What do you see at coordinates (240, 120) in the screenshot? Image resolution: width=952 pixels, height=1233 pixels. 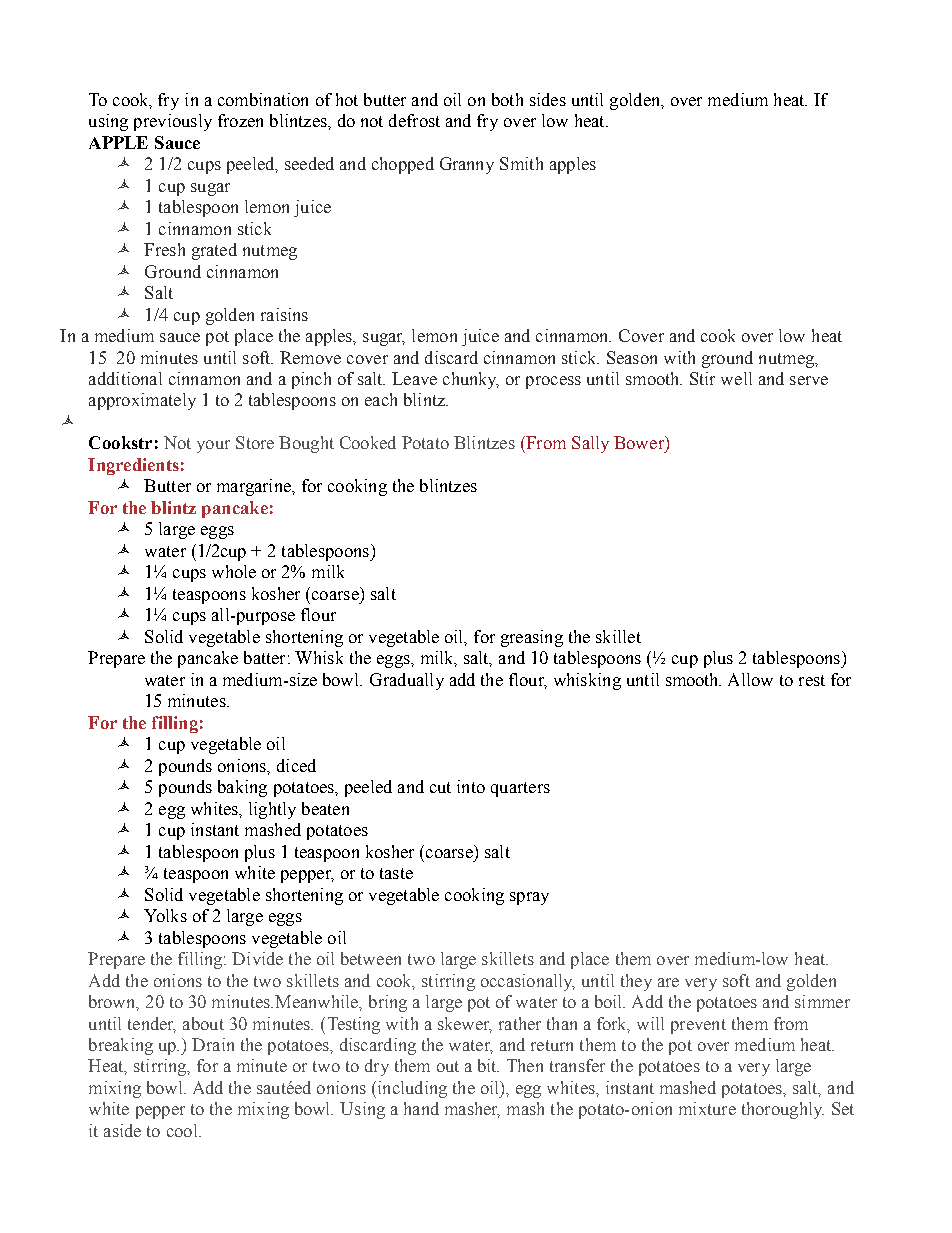 I see `frozen` at bounding box center [240, 120].
